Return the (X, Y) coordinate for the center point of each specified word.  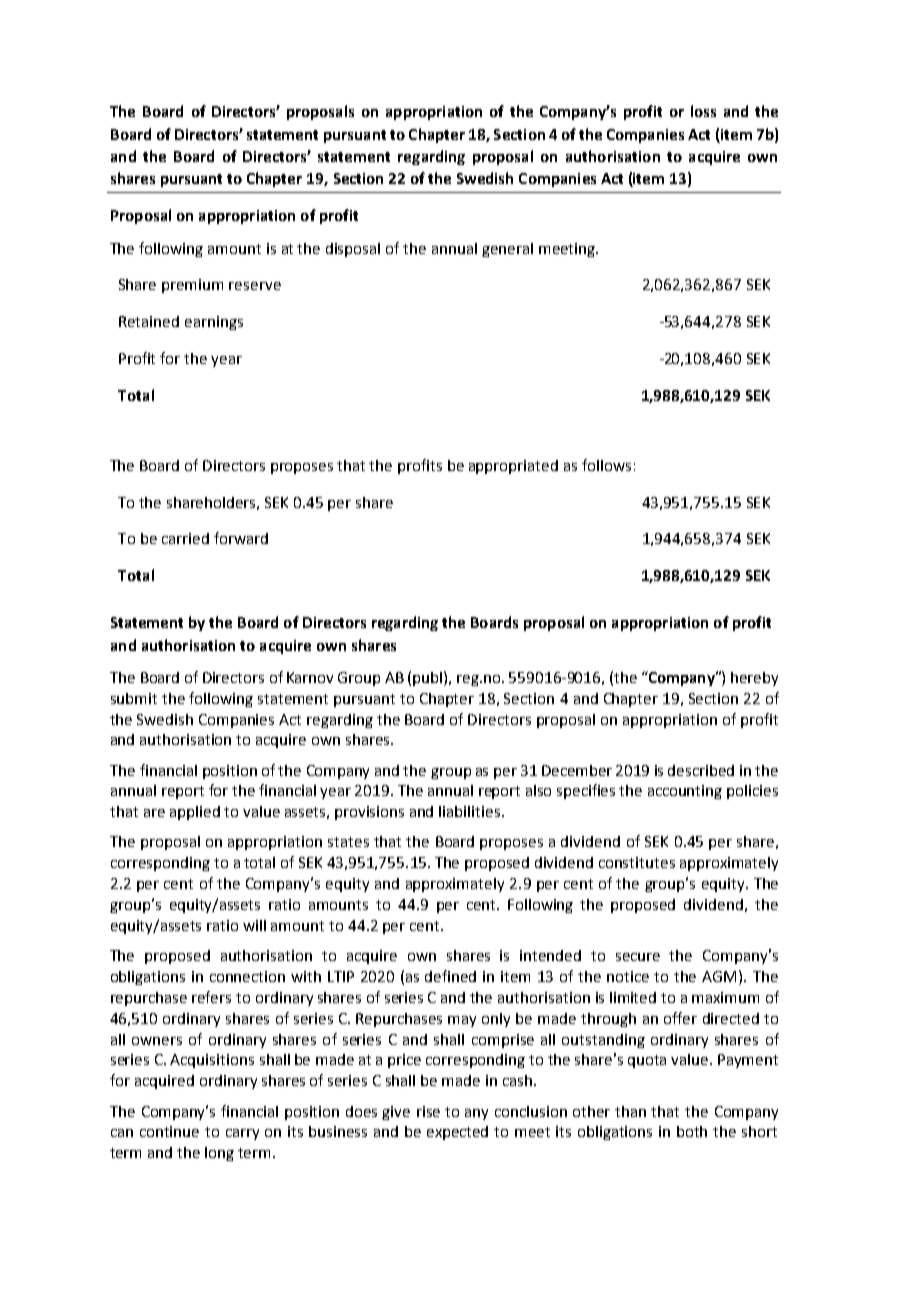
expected (457, 1133)
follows (606, 465)
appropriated (513, 467)
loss (703, 111)
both (692, 1131)
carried (185, 538)
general (507, 250)
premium (192, 286)
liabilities (471, 811)
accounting (685, 792)
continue (169, 1131)
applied (195, 813)
